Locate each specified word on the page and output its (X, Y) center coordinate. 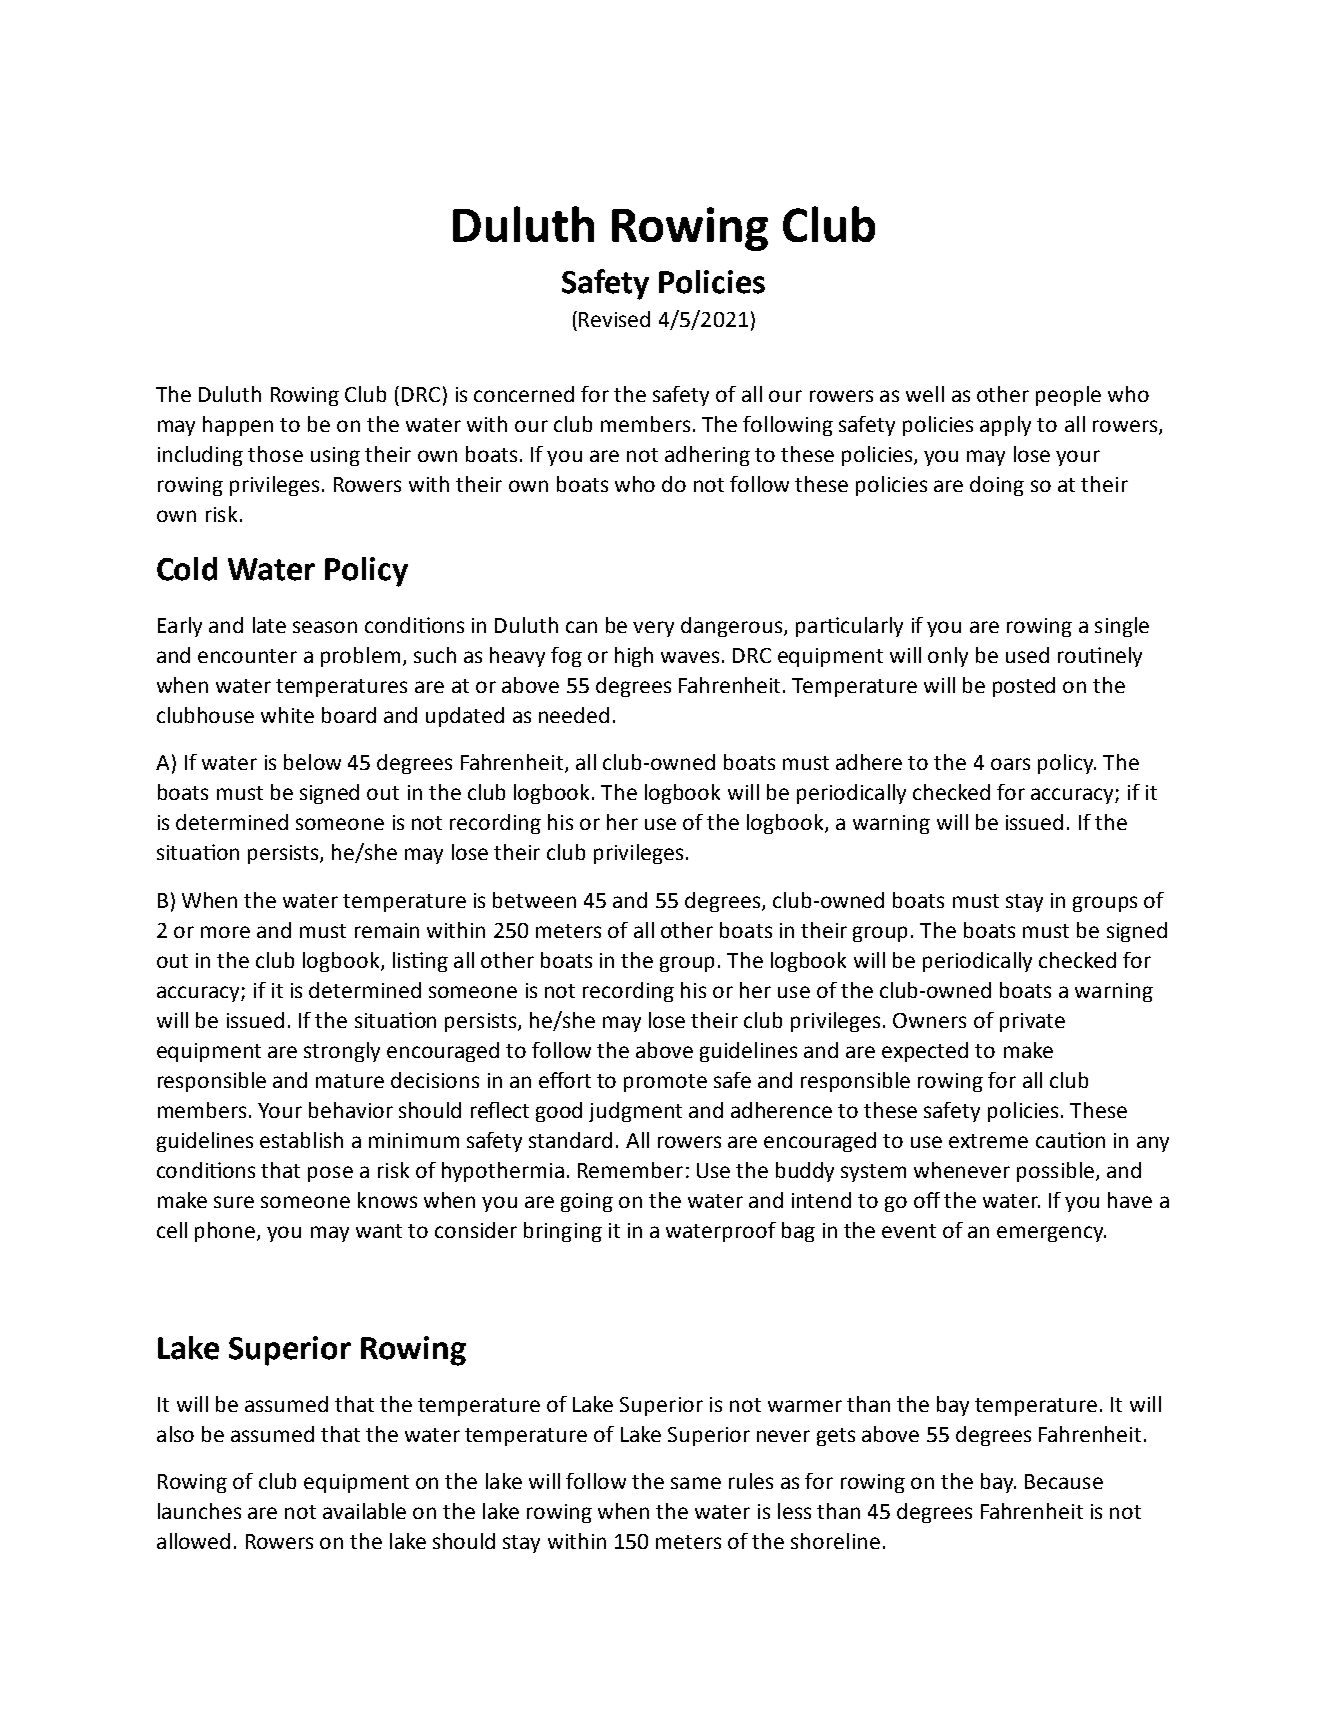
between (534, 900)
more (225, 932)
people (1068, 396)
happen (238, 426)
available (364, 1511)
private (1032, 1022)
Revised (614, 319)
